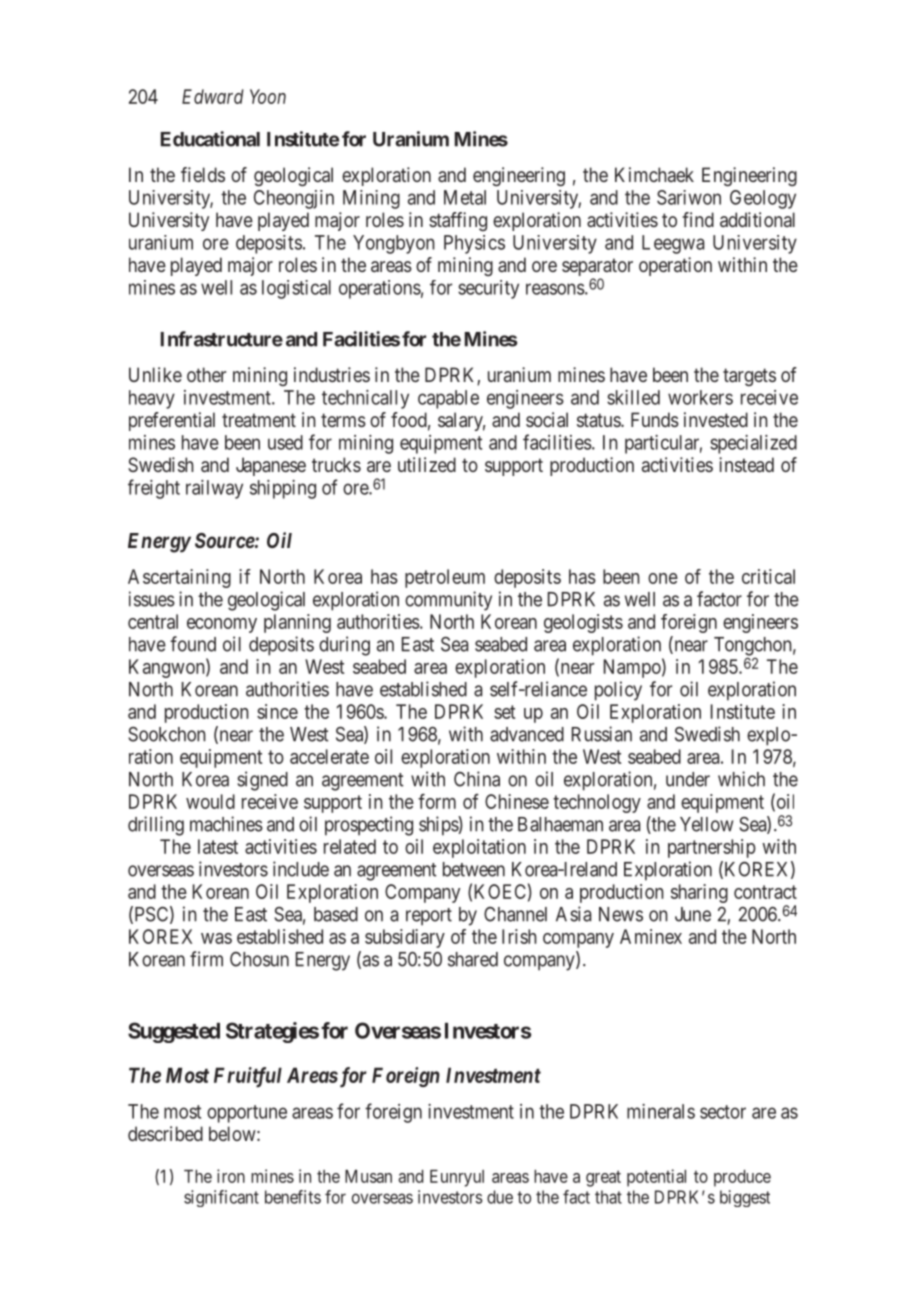 This screenshot has width=924, height=1316. I want to click on Educational, so click(210, 139).
